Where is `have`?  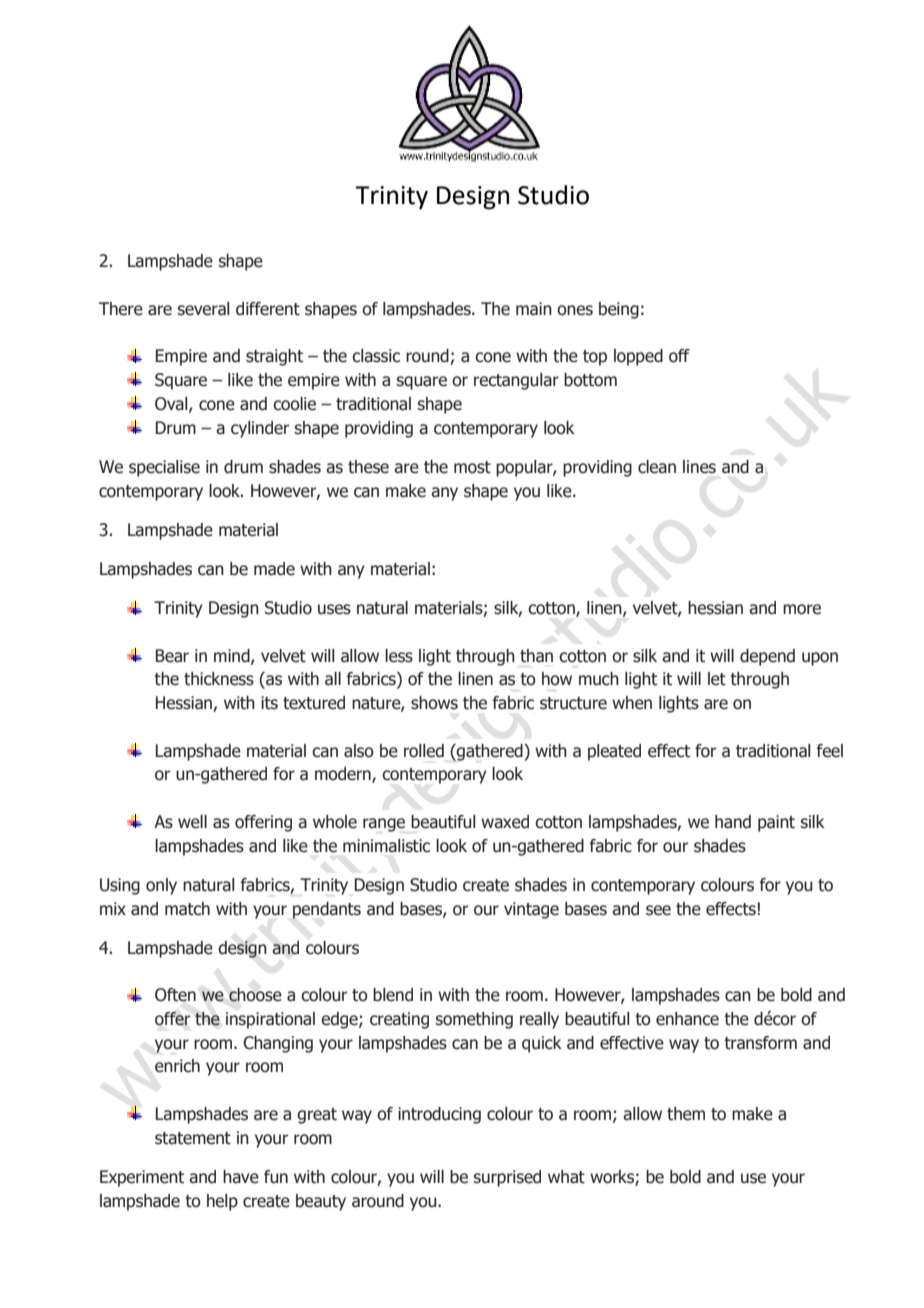 have is located at coordinates (241, 1177).
